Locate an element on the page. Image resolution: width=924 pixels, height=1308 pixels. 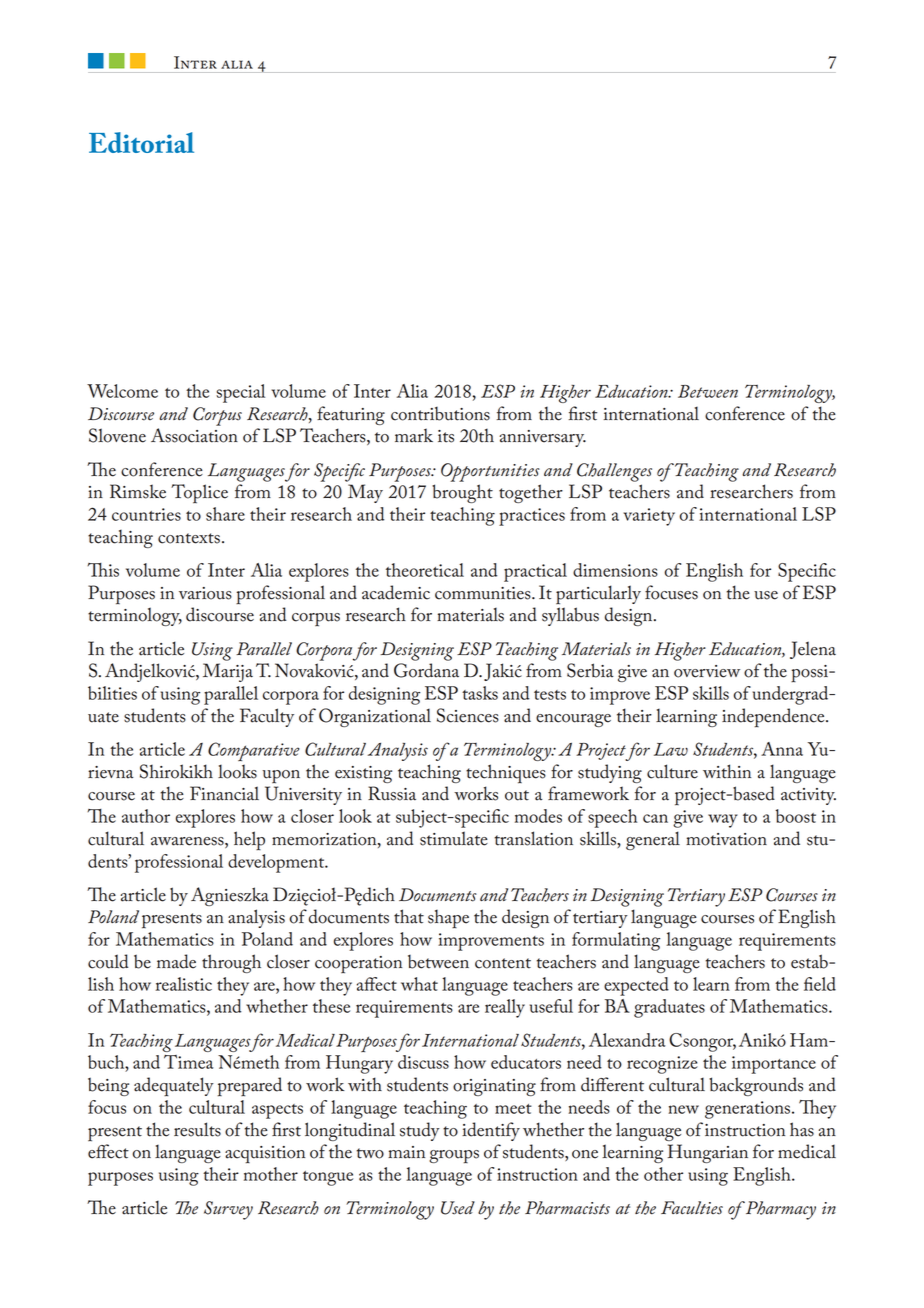
overview is located at coordinates (707, 671).
